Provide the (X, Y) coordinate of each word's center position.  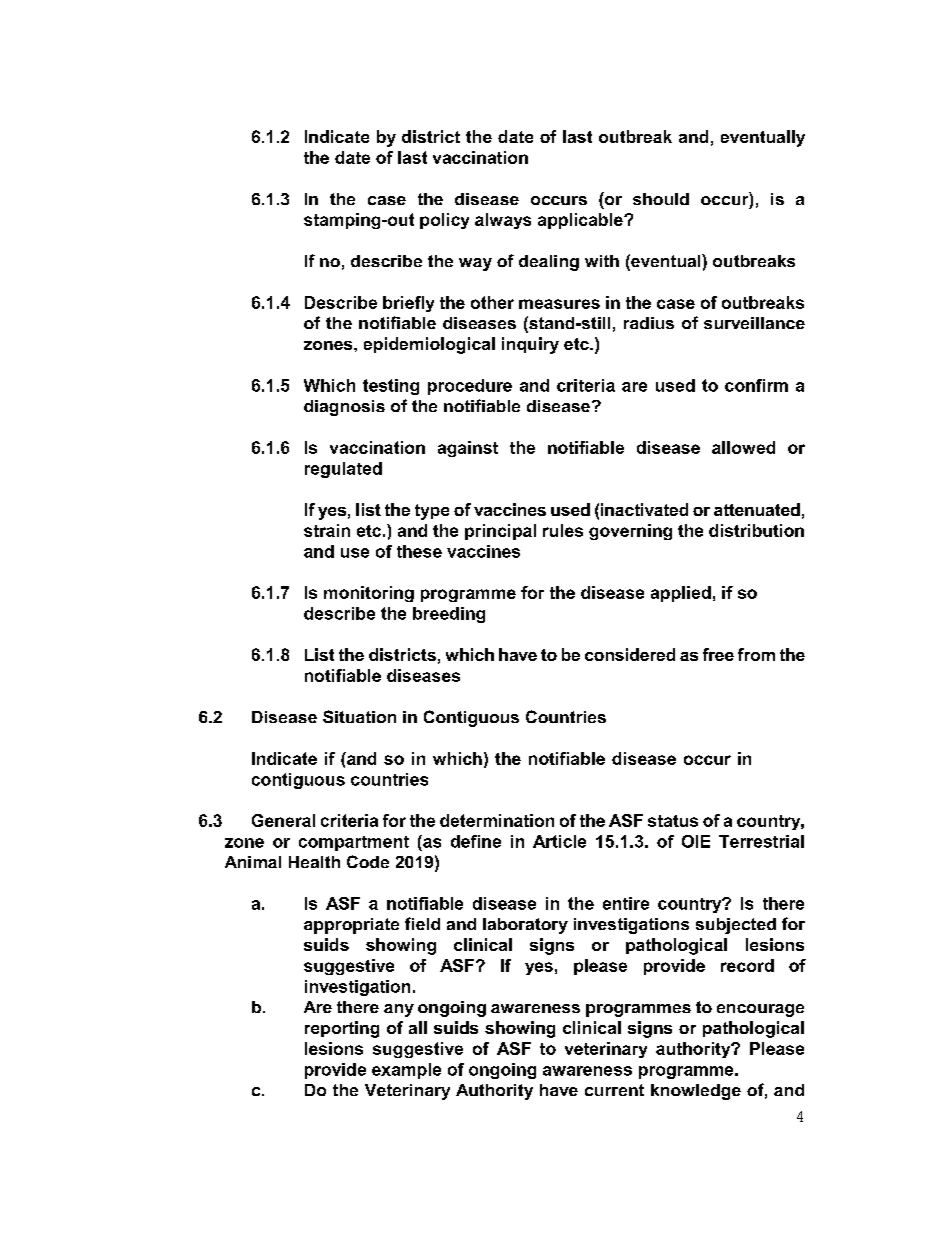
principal (500, 532)
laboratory (525, 926)
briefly (408, 304)
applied (681, 594)
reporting (342, 1029)
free (718, 654)
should (661, 199)
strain (327, 530)
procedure (470, 387)
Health (314, 862)
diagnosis (344, 408)
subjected (736, 926)
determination (497, 820)
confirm (756, 385)
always (503, 221)
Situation (359, 716)
